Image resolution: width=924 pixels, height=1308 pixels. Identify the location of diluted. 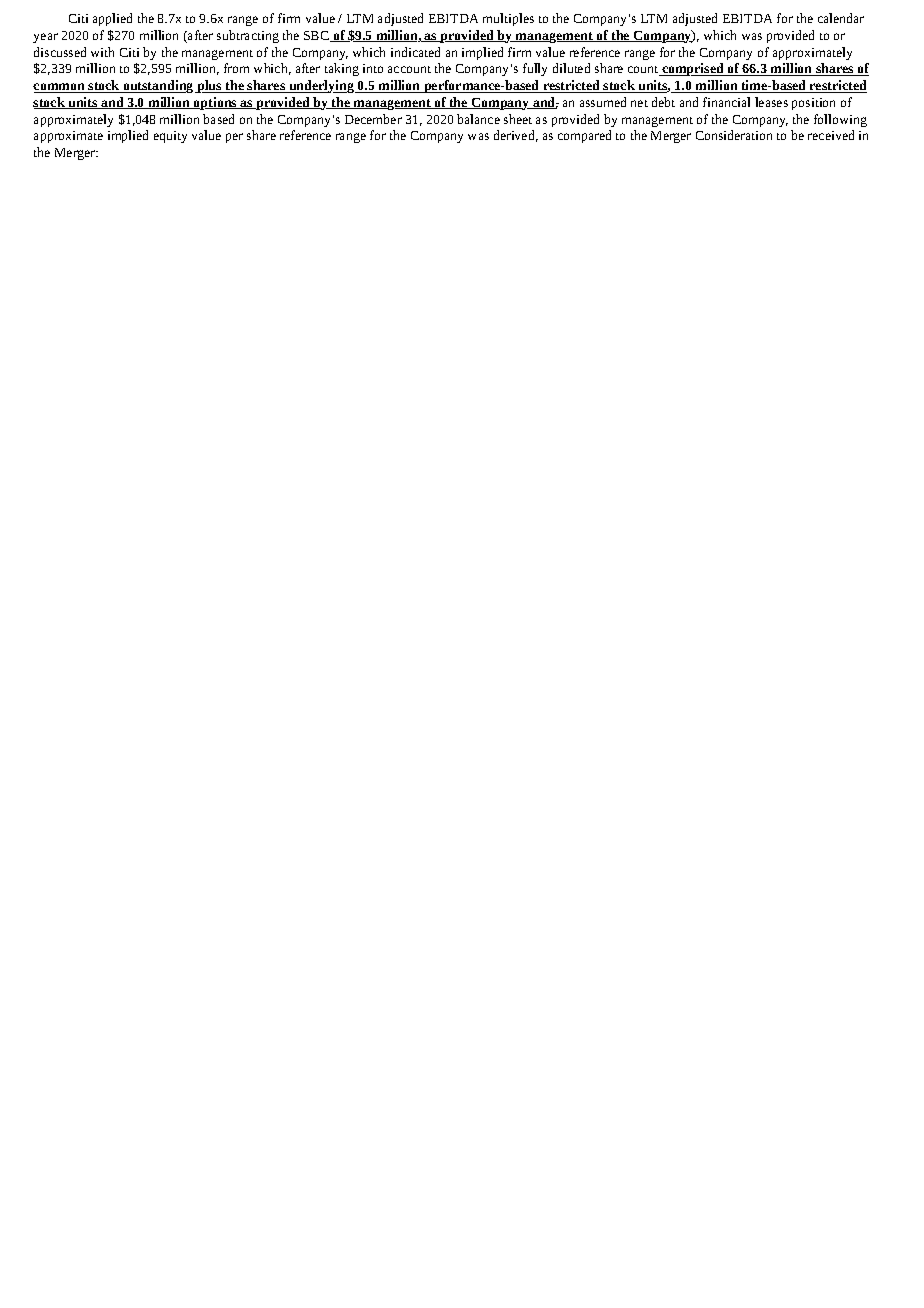
(571, 68).
